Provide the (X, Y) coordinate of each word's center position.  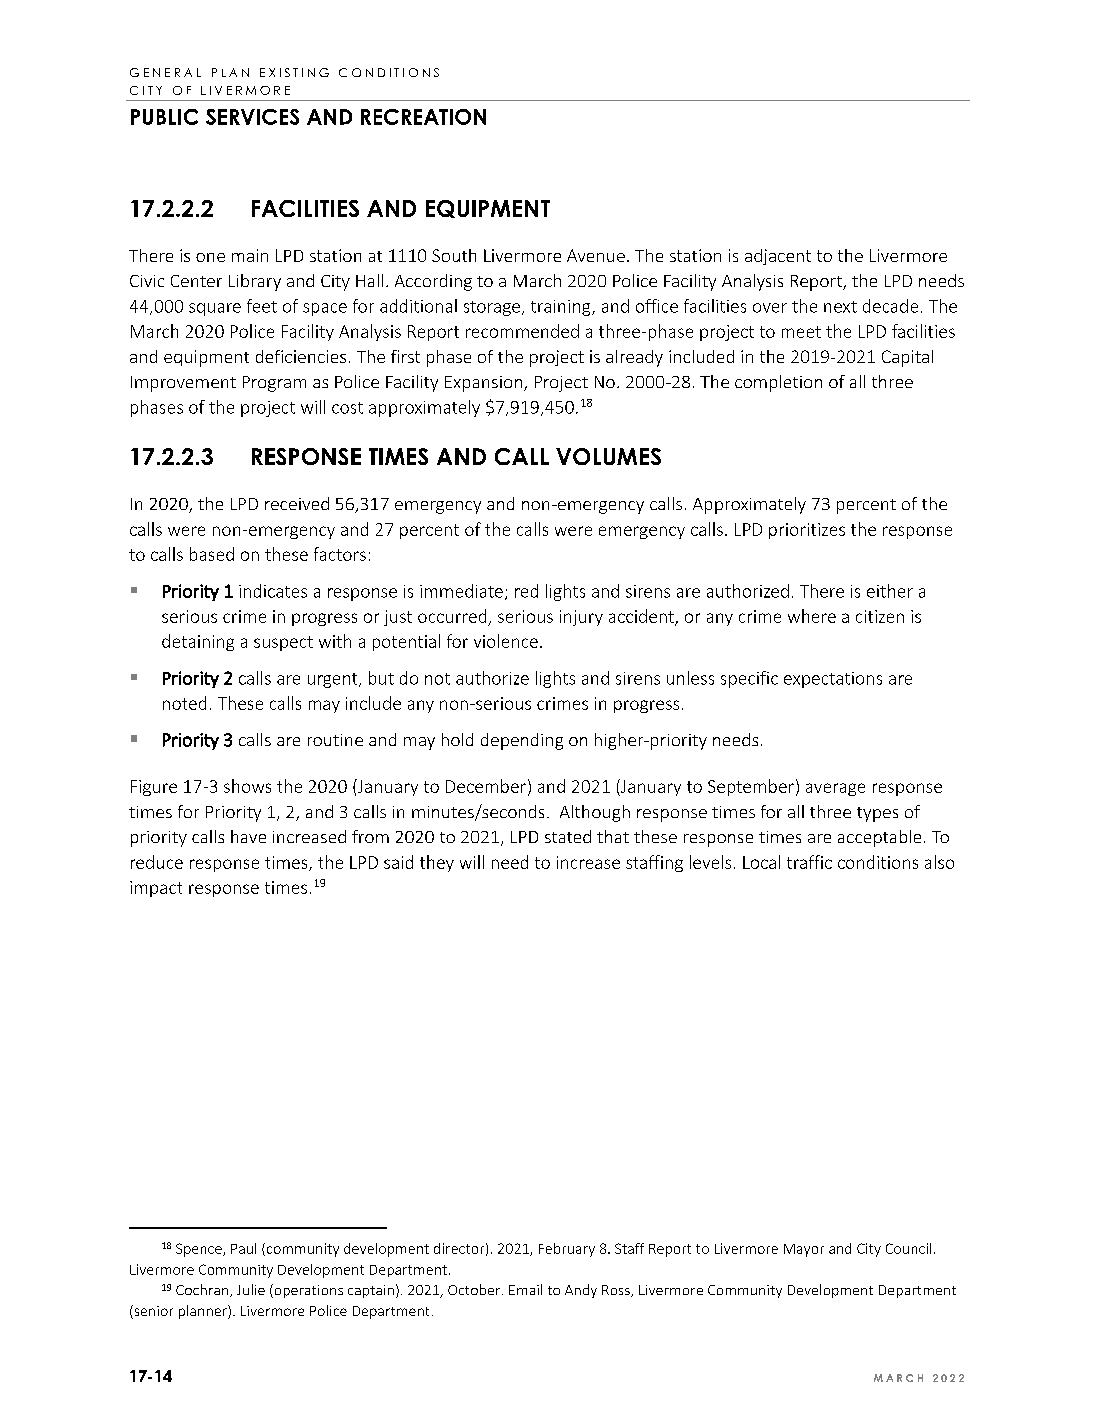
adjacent (778, 257)
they (437, 863)
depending (522, 741)
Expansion (485, 384)
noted (184, 703)
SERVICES (252, 117)
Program (274, 384)
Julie (251, 1289)
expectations (833, 680)
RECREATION (423, 117)
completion (778, 383)
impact (156, 889)
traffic (809, 862)
